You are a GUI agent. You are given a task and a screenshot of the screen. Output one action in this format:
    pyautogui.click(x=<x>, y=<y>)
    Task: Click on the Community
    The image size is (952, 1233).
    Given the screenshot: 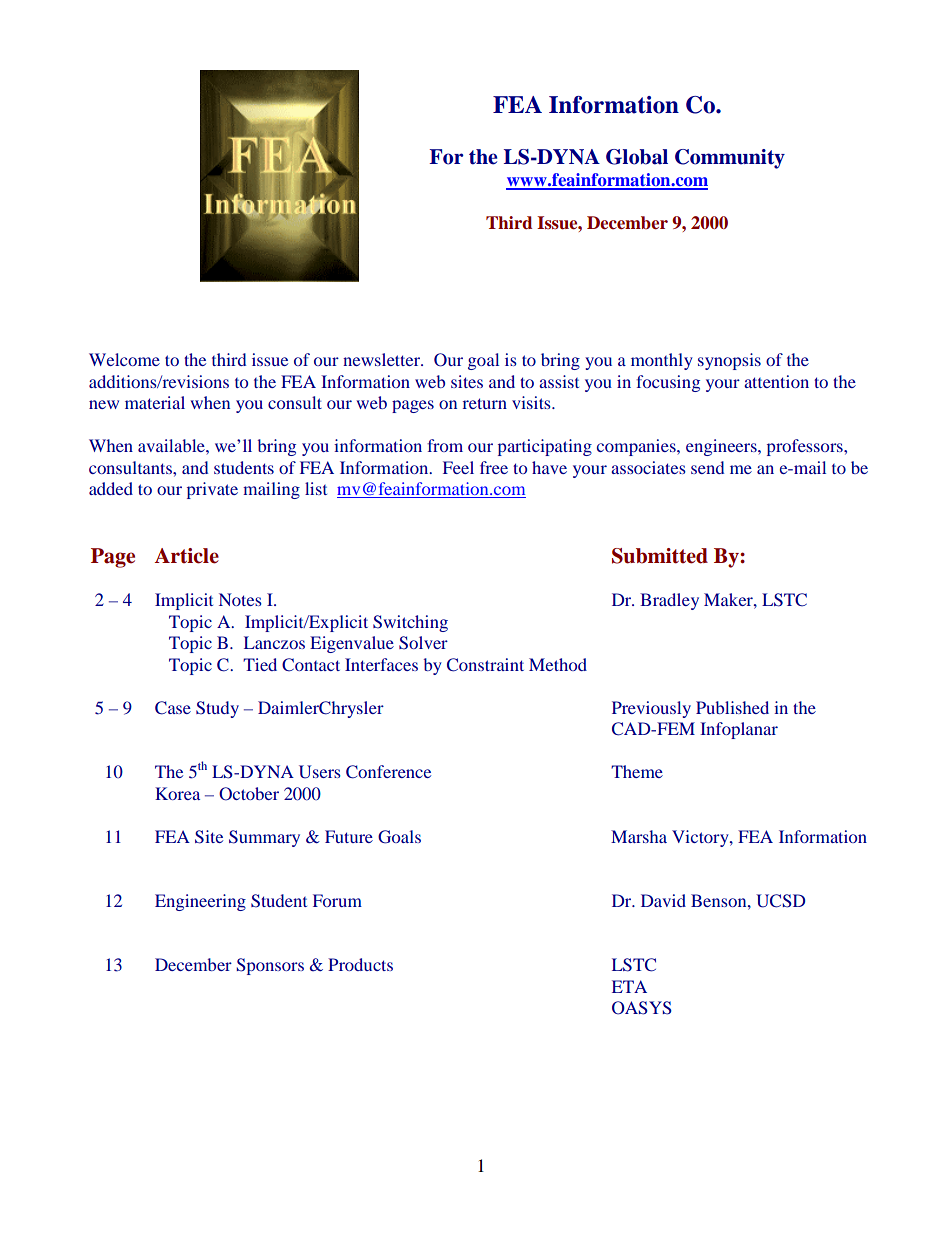 What is the action you would take?
    pyautogui.click(x=730, y=159)
